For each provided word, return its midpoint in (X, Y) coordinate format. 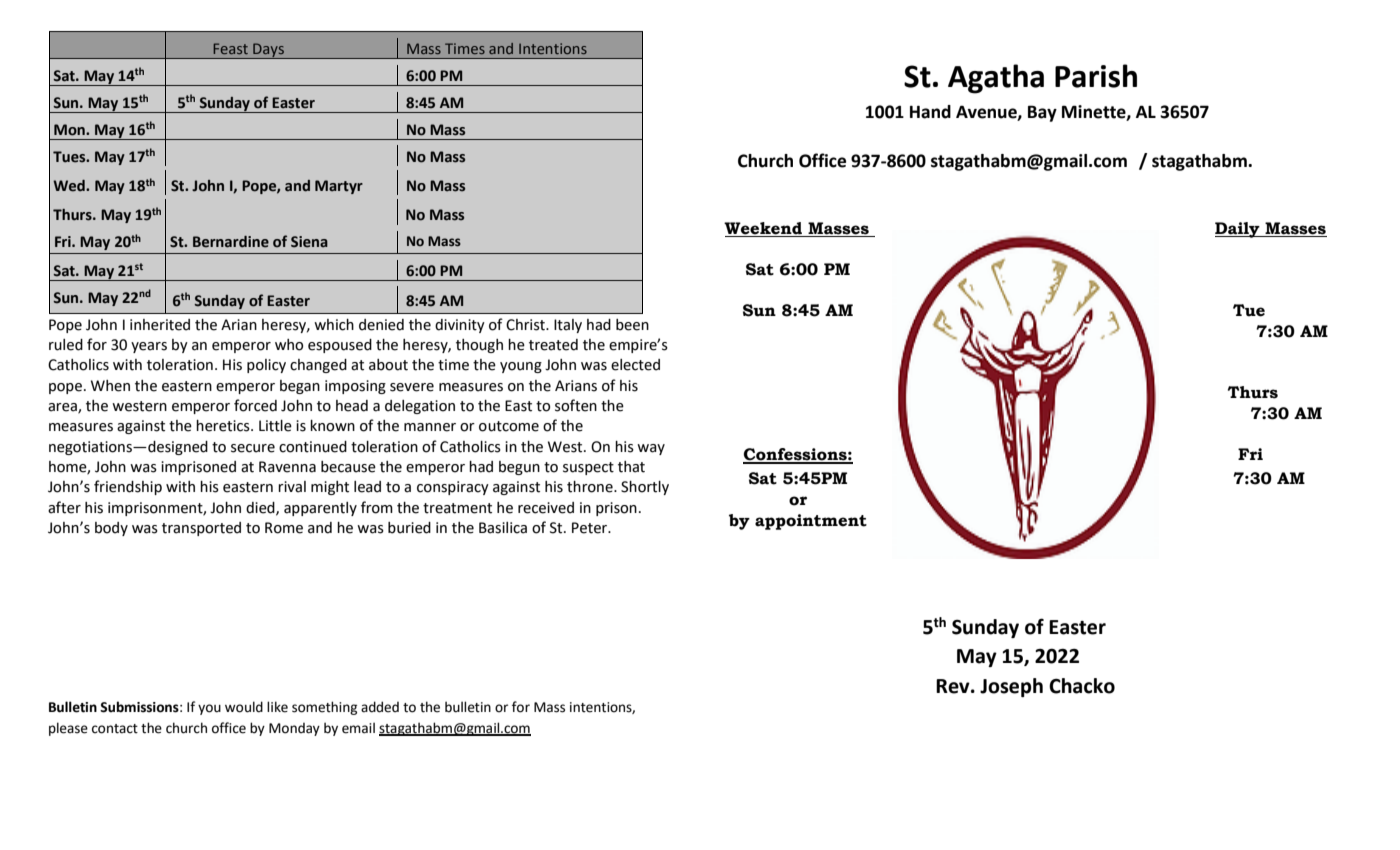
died (261, 508)
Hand (930, 112)
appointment (811, 522)
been (632, 325)
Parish (1096, 76)
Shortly (645, 488)
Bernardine (231, 242)
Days (268, 51)
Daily (1238, 230)
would (244, 707)
